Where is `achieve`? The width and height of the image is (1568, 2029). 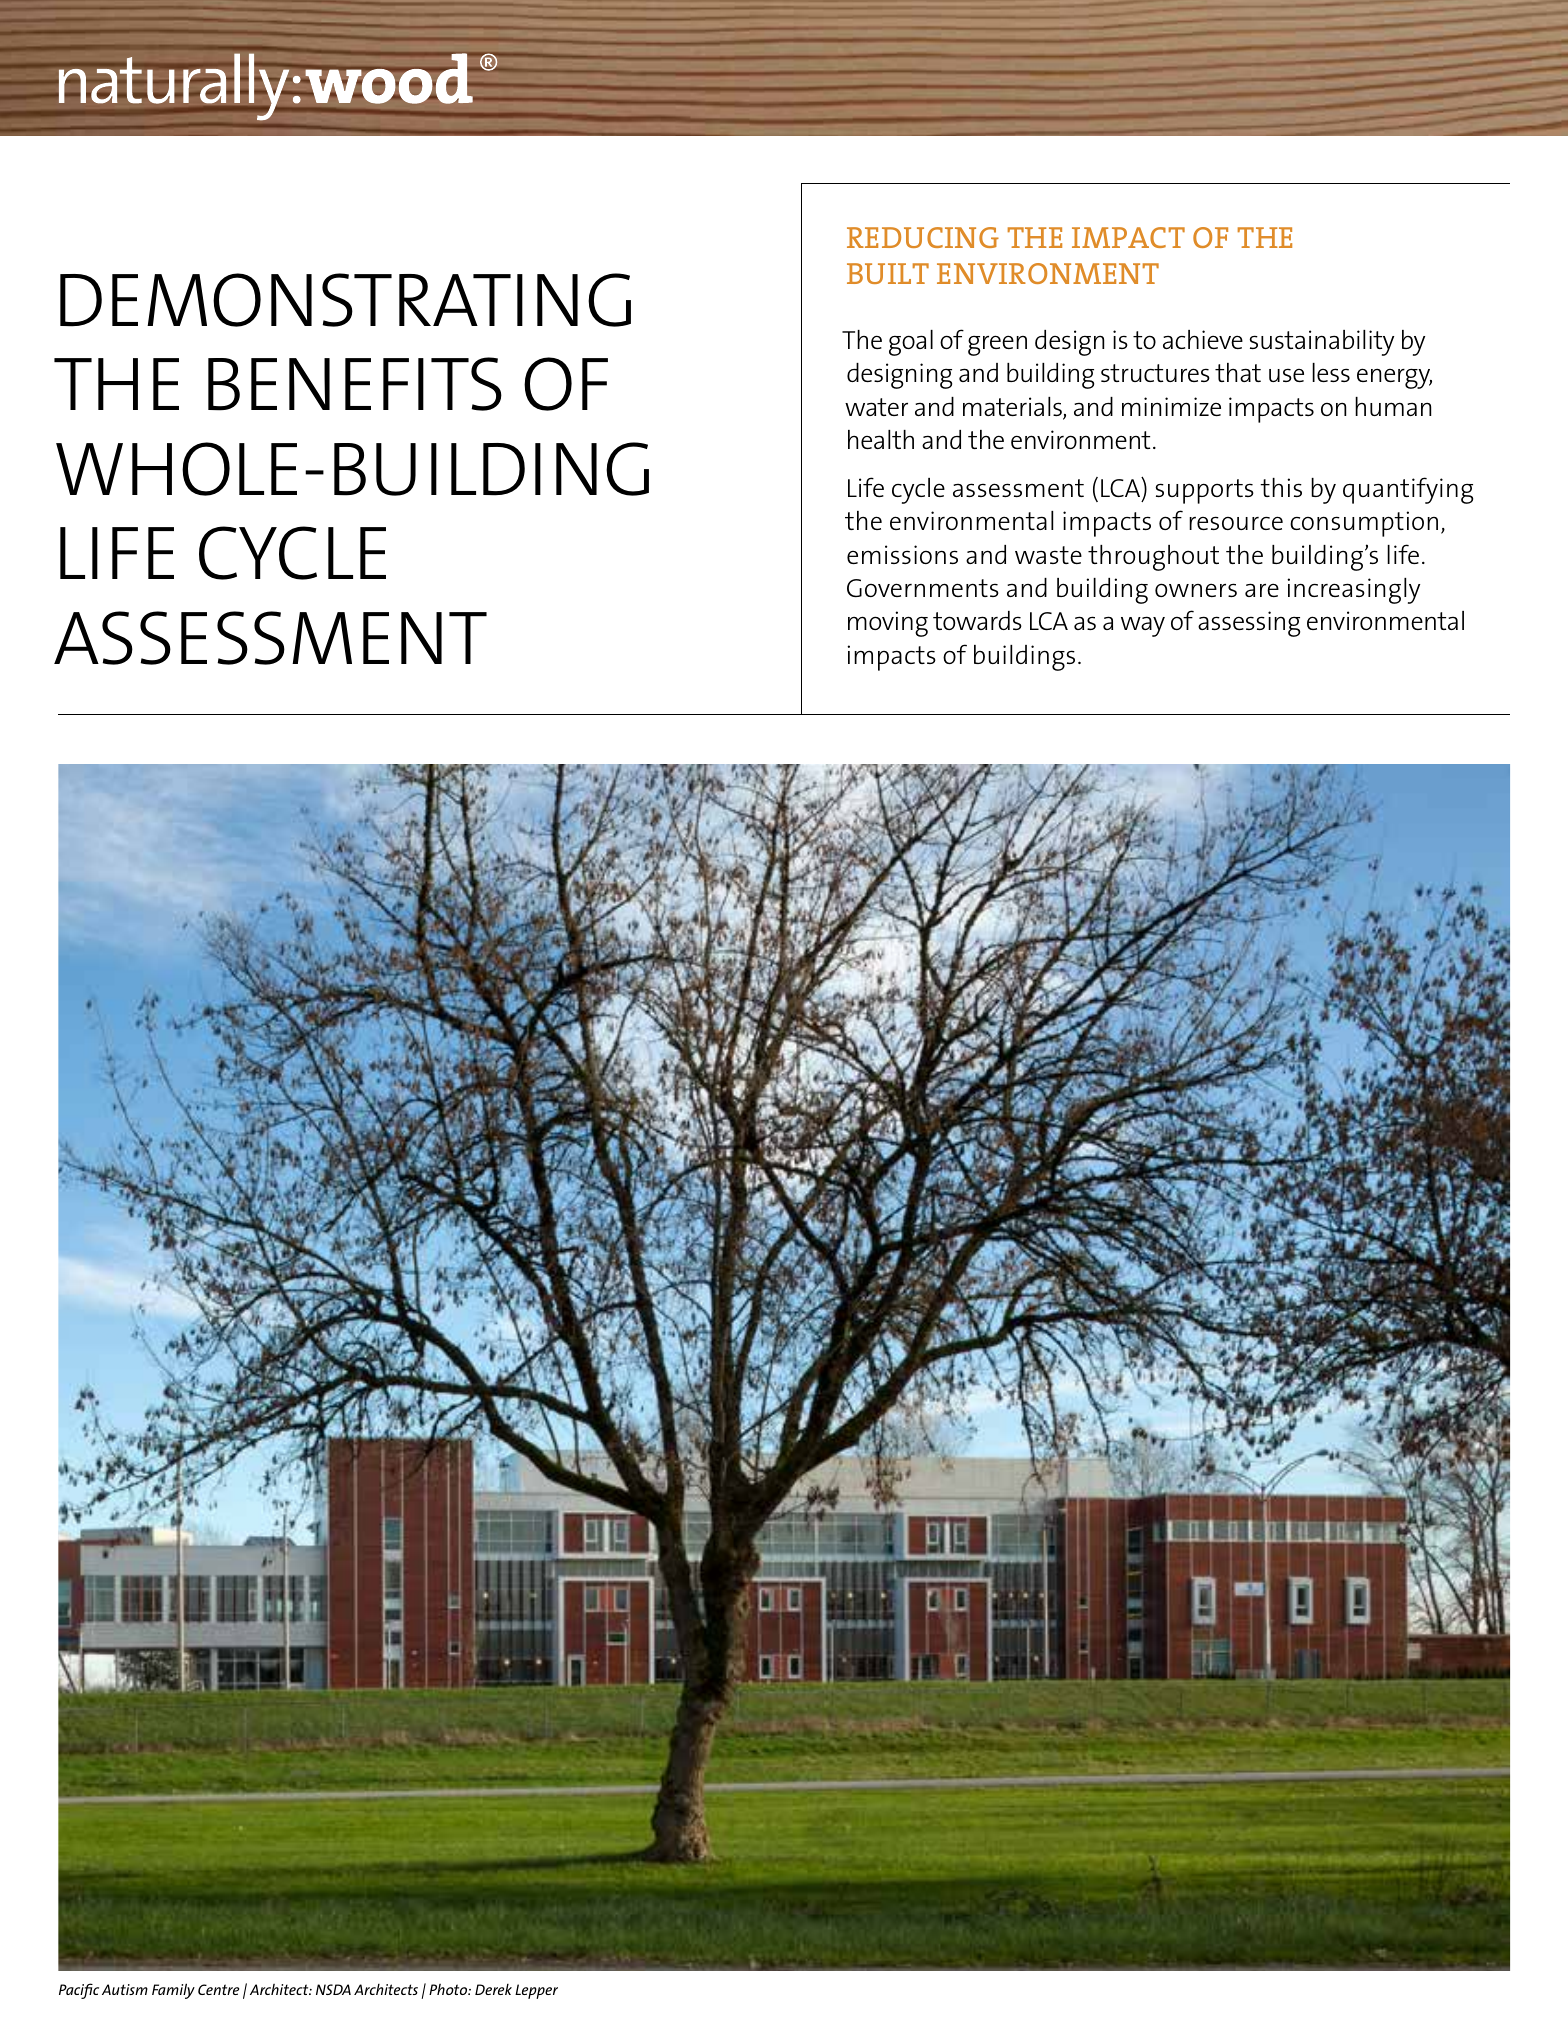 achieve is located at coordinates (1203, 339).
